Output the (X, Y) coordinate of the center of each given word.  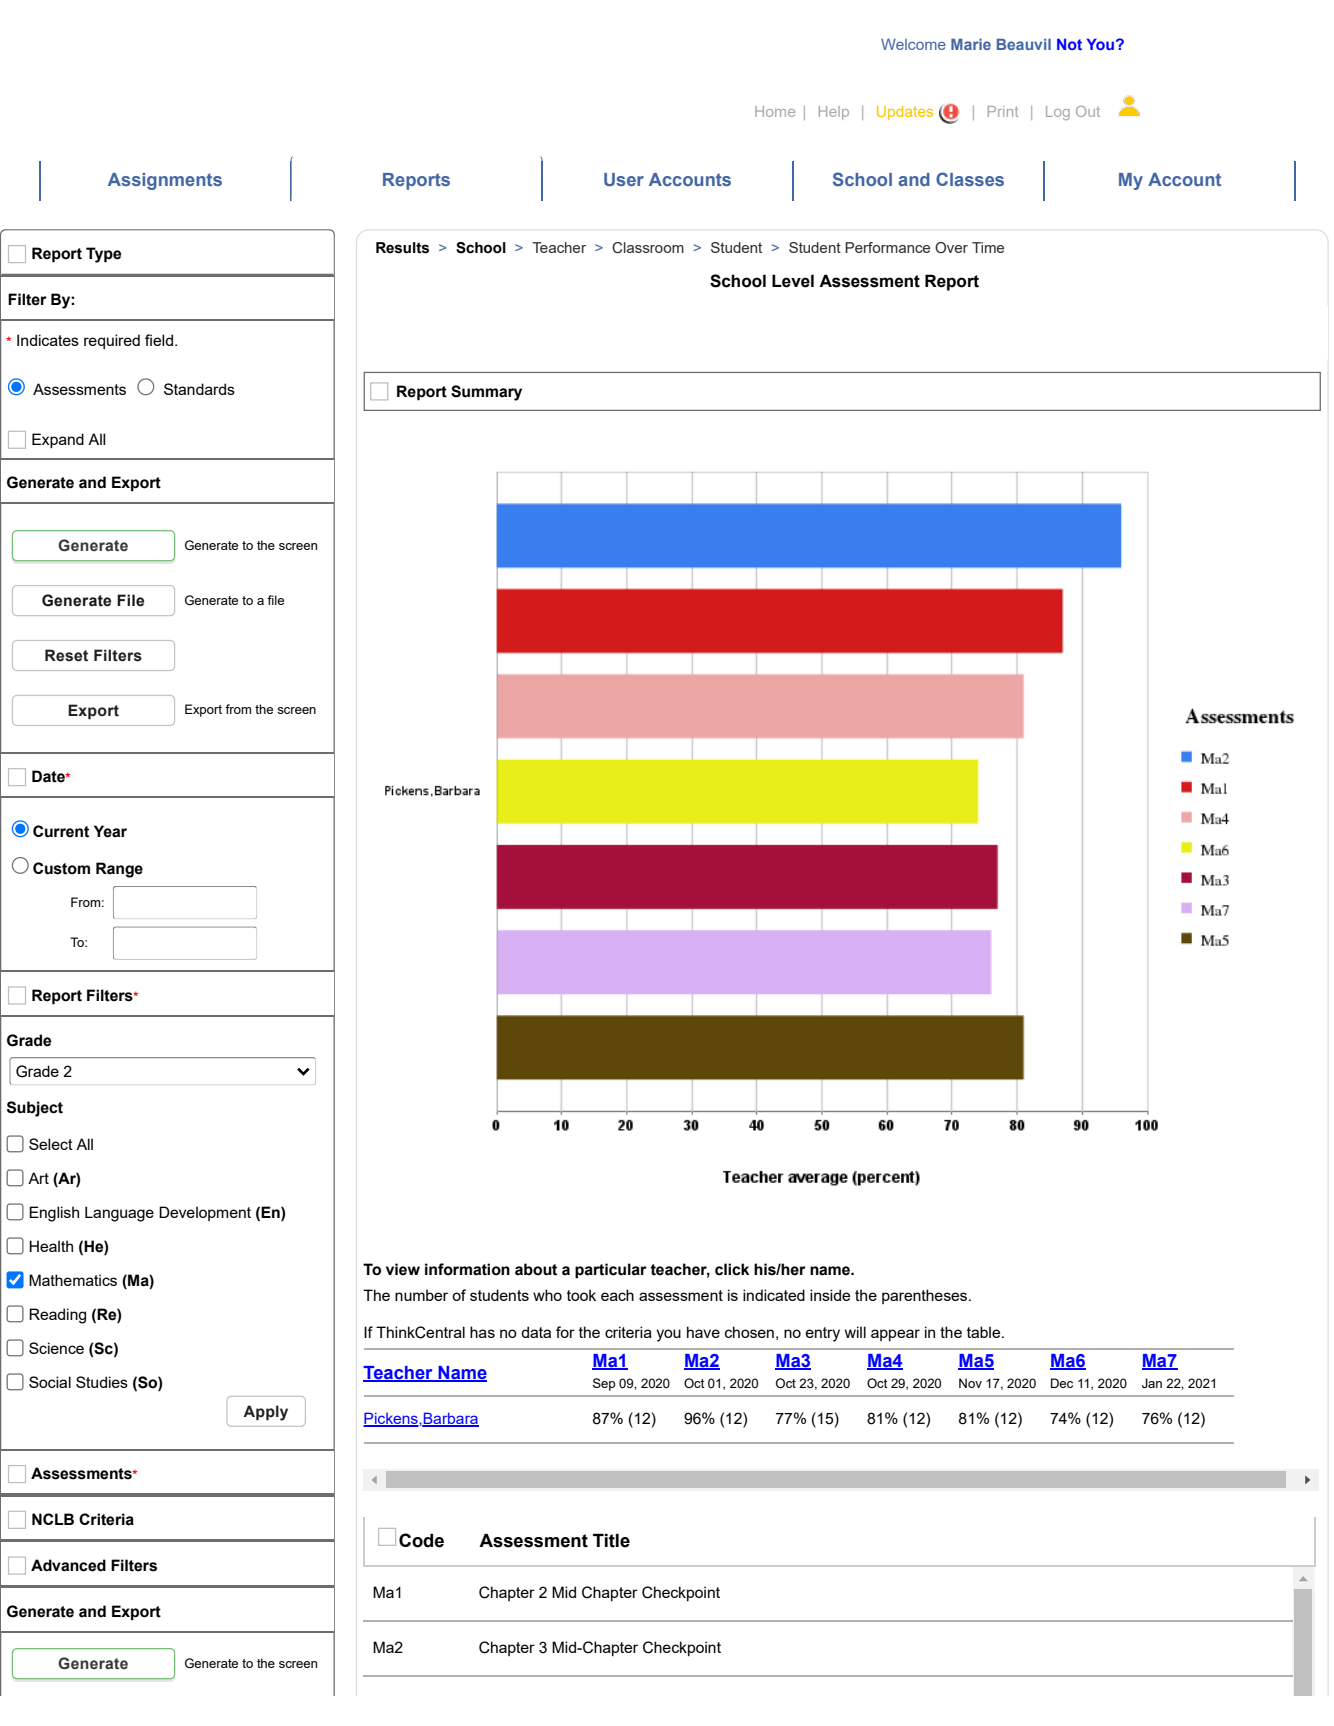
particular (611, 1271)
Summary (486, 393)
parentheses (926, 1296)
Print (1003, 111)
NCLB (53, 1519)
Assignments (165, 181)
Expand (58, 440)
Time (988, 247)
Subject (35, 1109)
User (624, 179)
